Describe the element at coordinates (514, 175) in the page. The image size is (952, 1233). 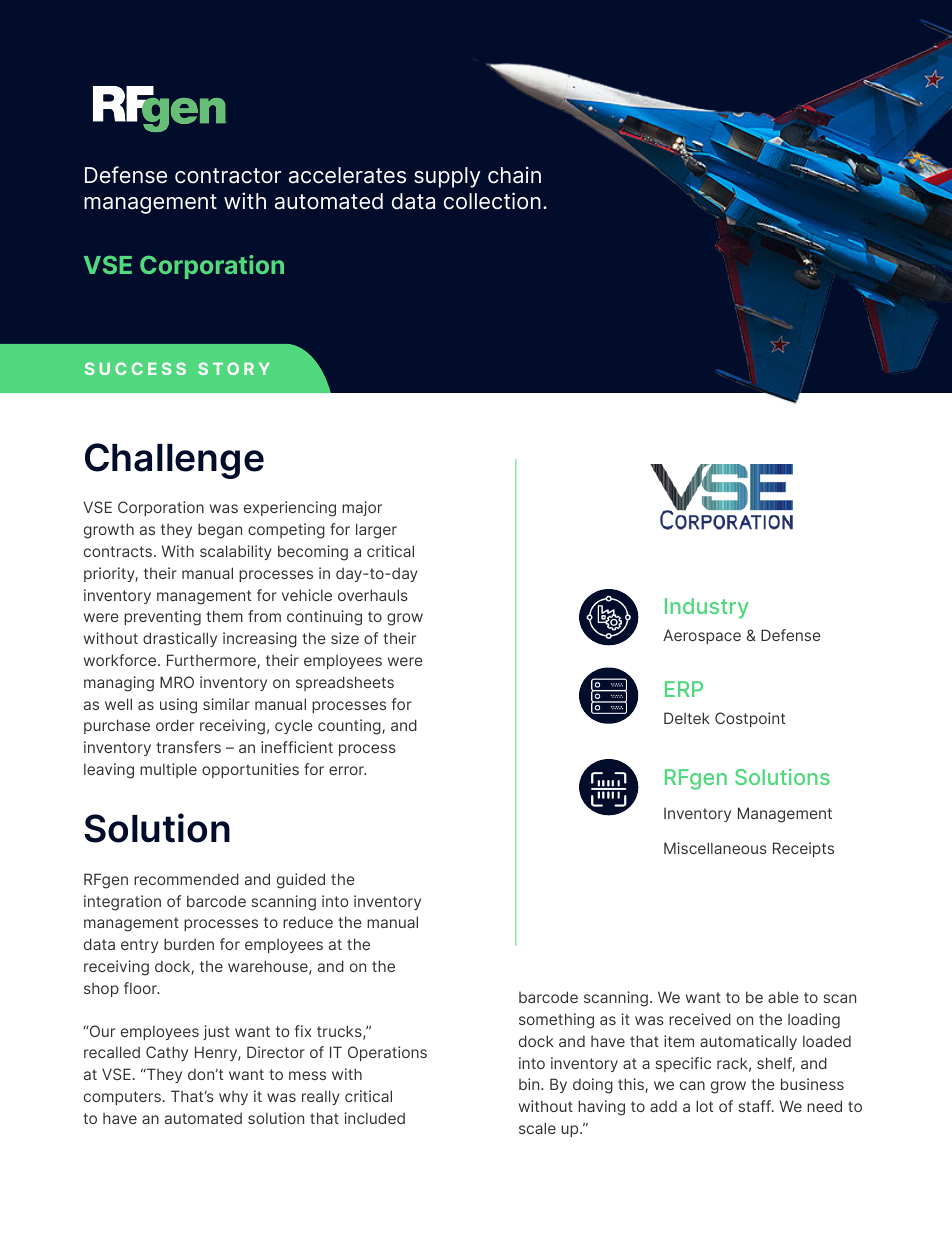
I see `chain` at that location.
